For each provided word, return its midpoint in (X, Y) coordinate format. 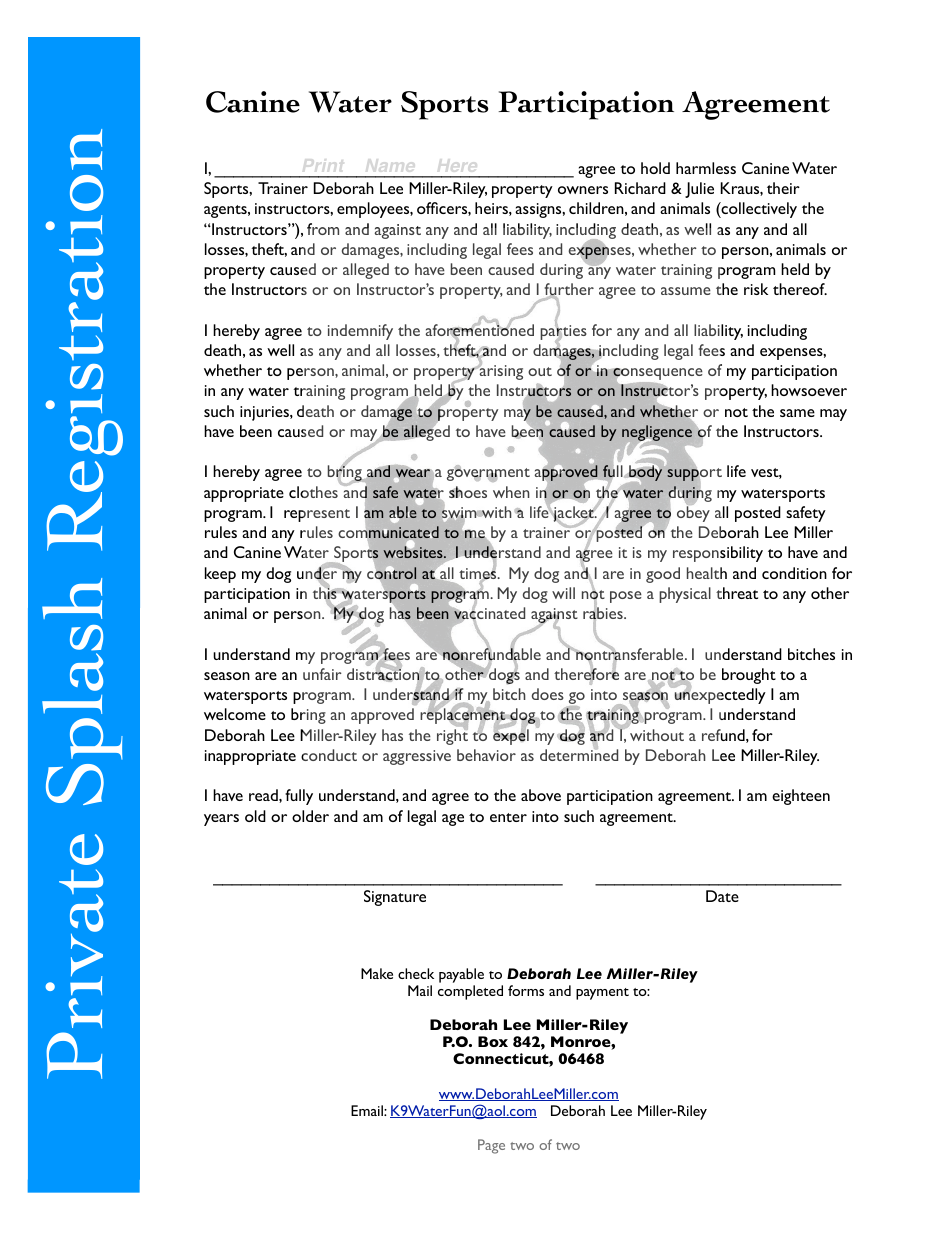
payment (602, 994)
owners (583, 190)
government (488, 474)
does (548, 694)
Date (722, 896)
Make (377, 973)
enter (508, 817)
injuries (265, 413)
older (310, 816)
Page (491, 1146)
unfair (322, 674)
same (797, 413)
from (323, 229)
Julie (699, 190)
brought (749, 676)
